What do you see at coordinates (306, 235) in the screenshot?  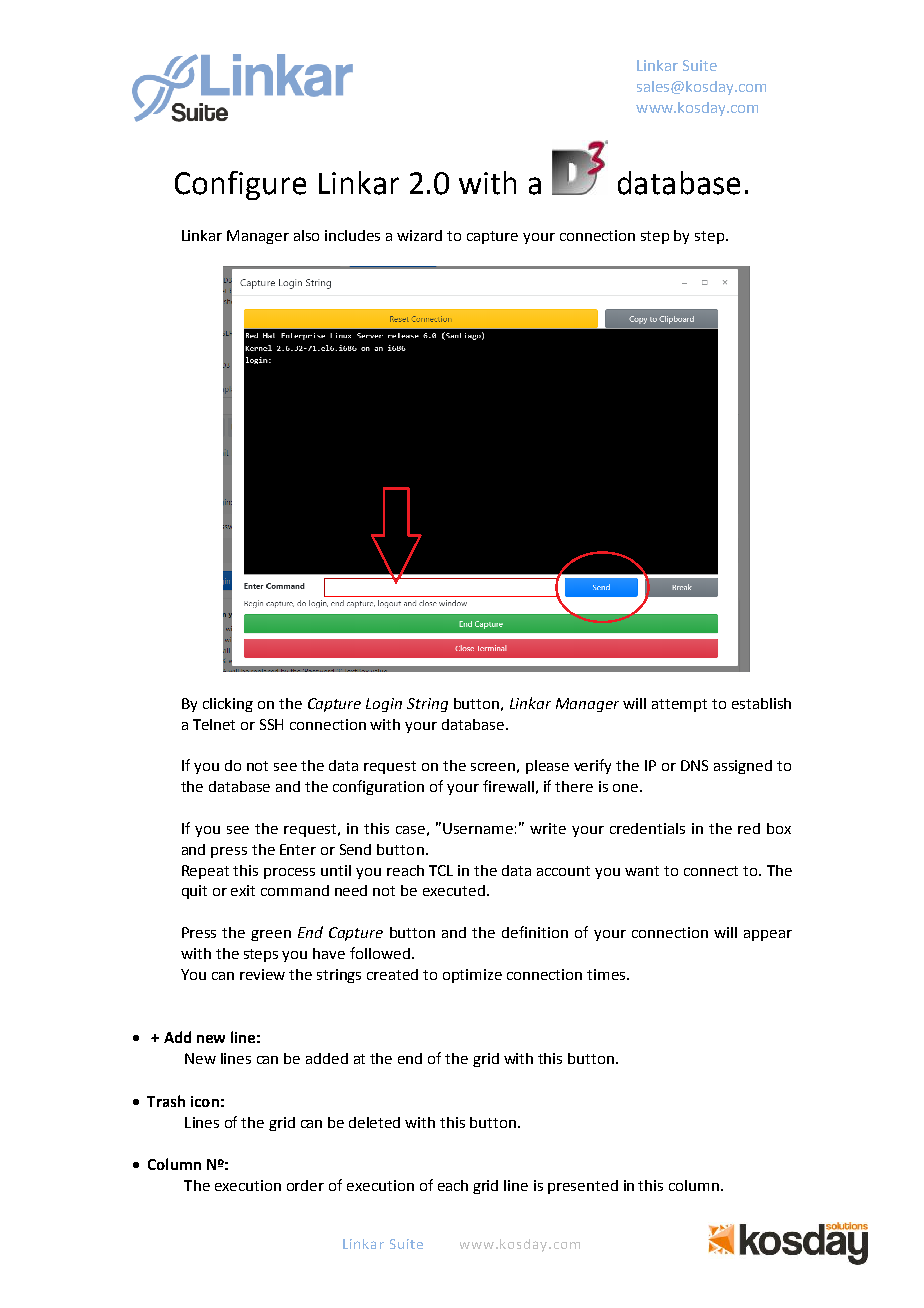 I see `also` at bounding box center [306, 235].
